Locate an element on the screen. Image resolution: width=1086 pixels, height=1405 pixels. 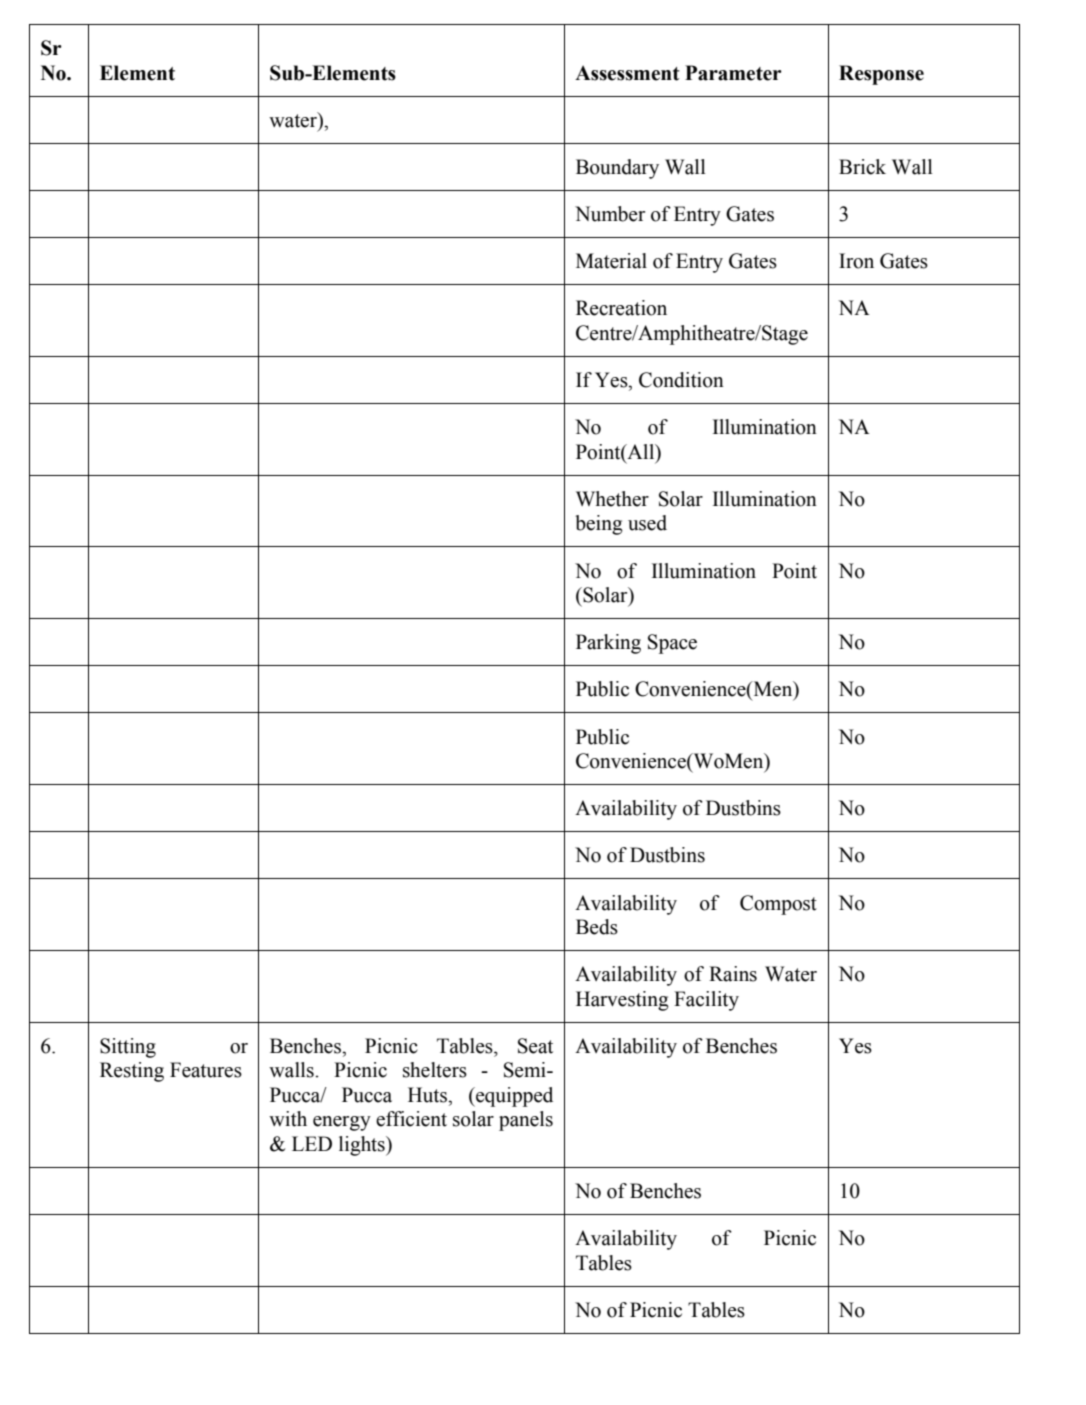
Recreation is located at coordinates (621, 308).
